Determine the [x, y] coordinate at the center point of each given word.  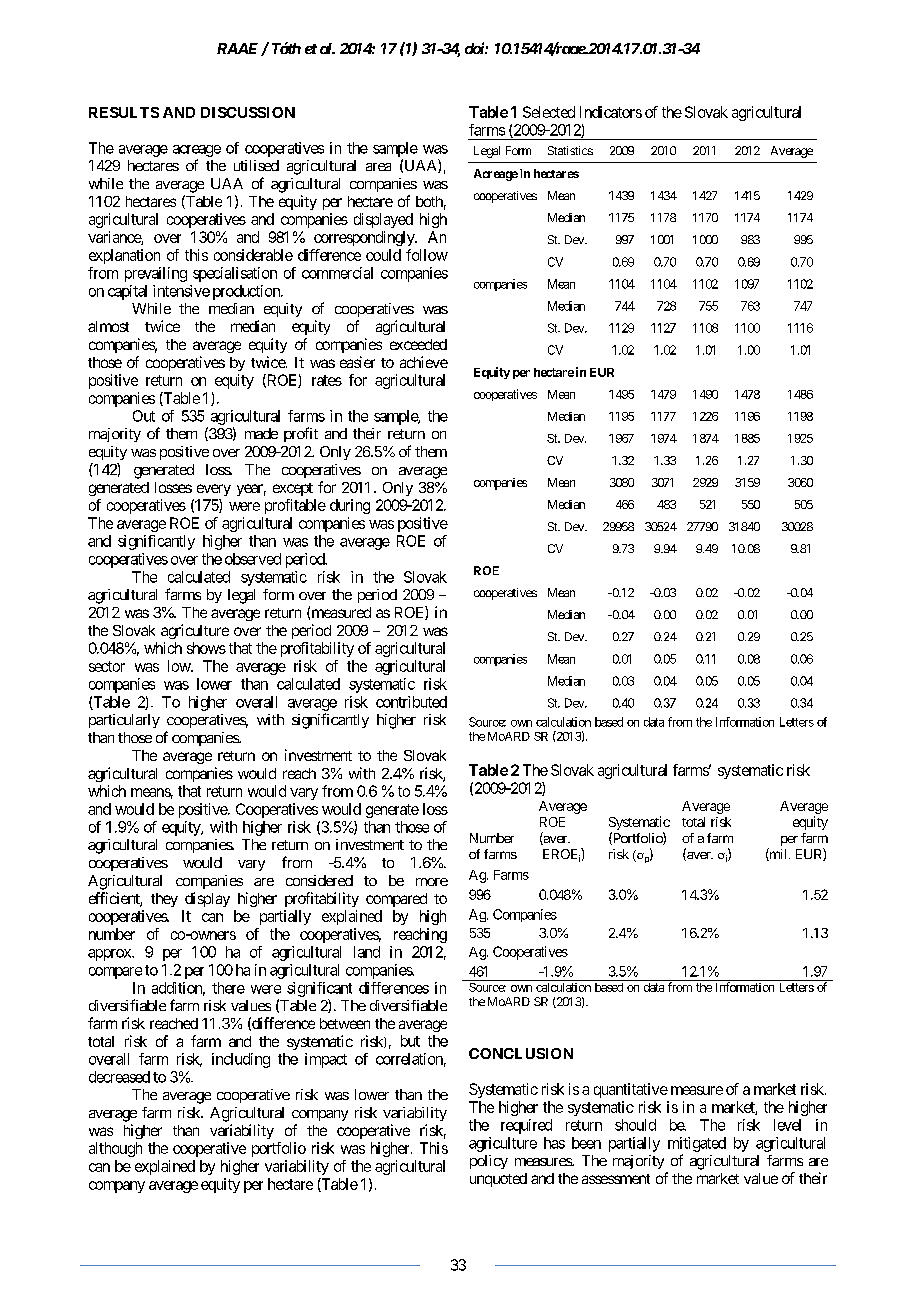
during [350, 506]
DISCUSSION [248, 112]
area [378, 167]
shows [206, 648]
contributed [411, 702]
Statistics [570, 150]
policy [489, 1162]
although [115, 1149]
